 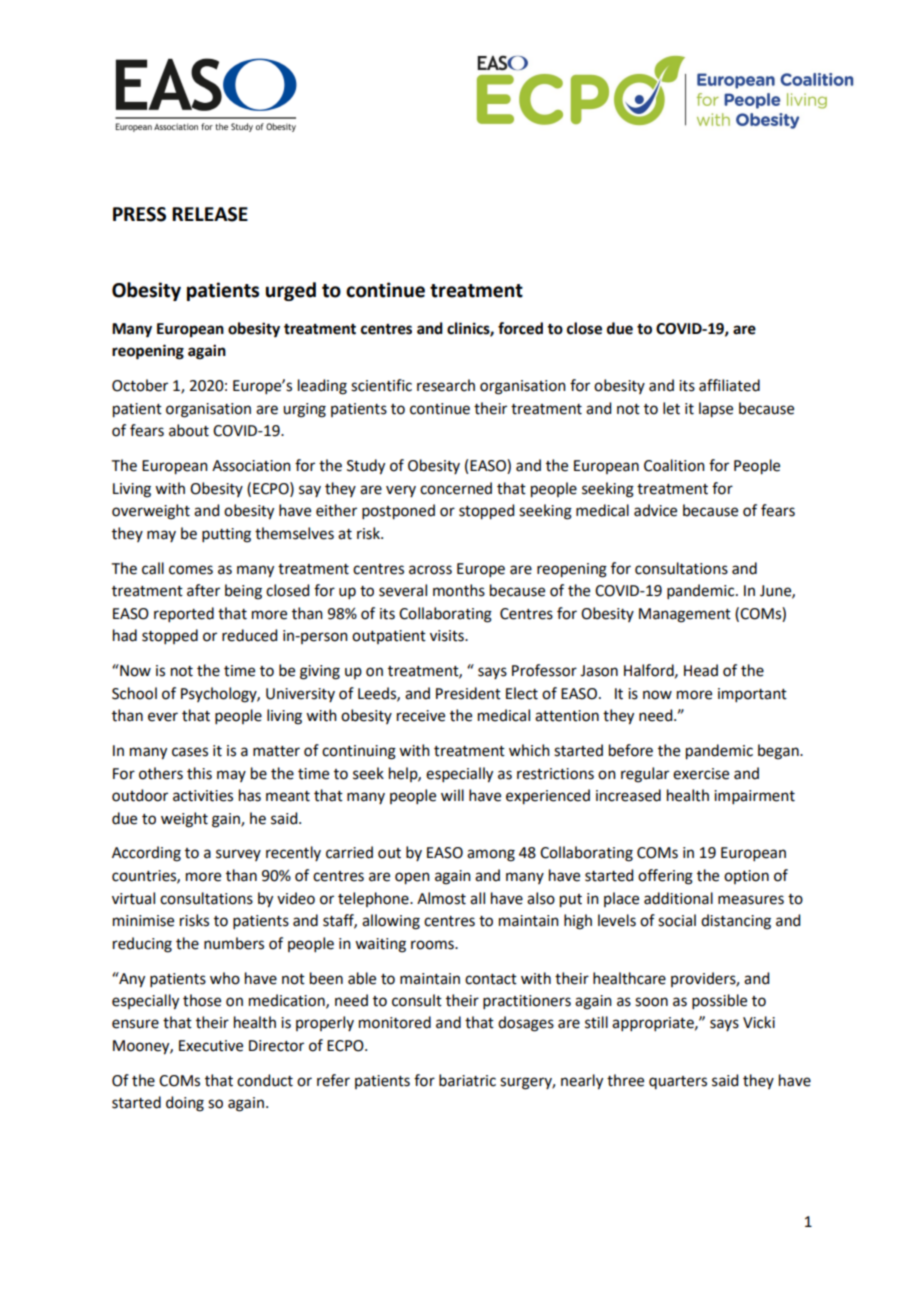 I want to click on exercise, so click(x=701, y=774).
